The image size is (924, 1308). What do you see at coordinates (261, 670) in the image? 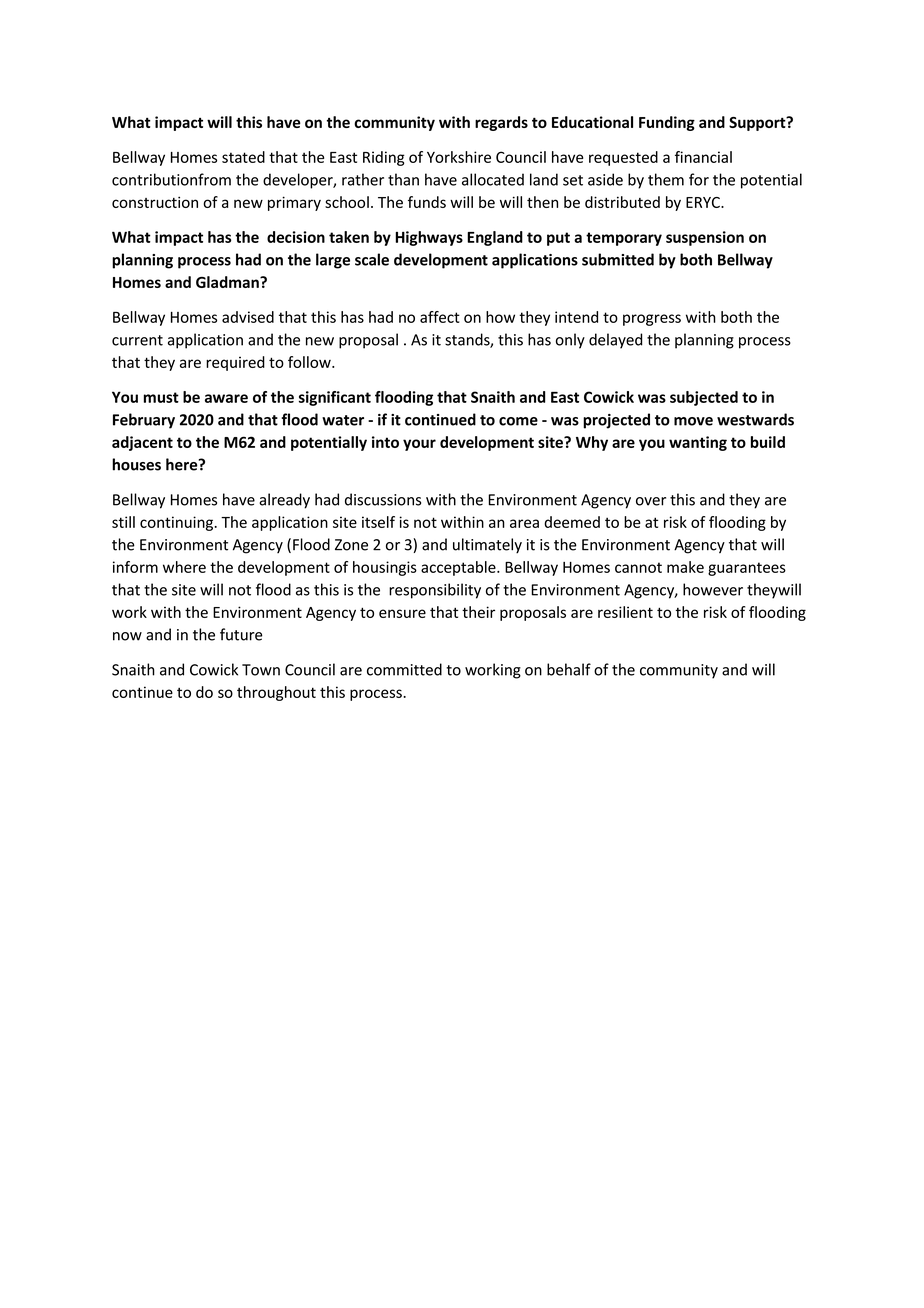
I see `Town` at bounding box center [261, 670].
